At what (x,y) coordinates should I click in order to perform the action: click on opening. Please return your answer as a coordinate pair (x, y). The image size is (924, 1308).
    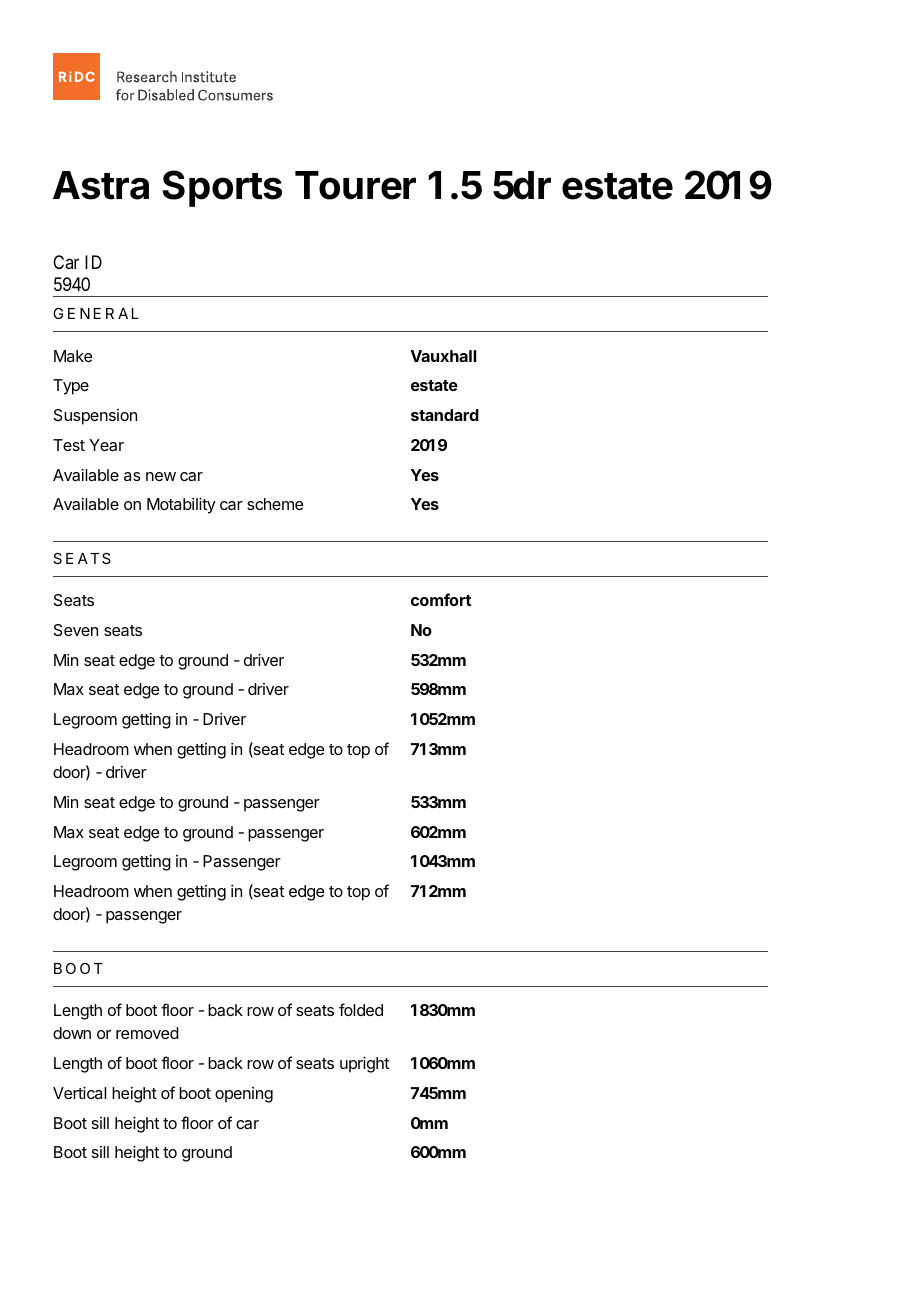
    Looking at the image, I should click on (244, 1095).
